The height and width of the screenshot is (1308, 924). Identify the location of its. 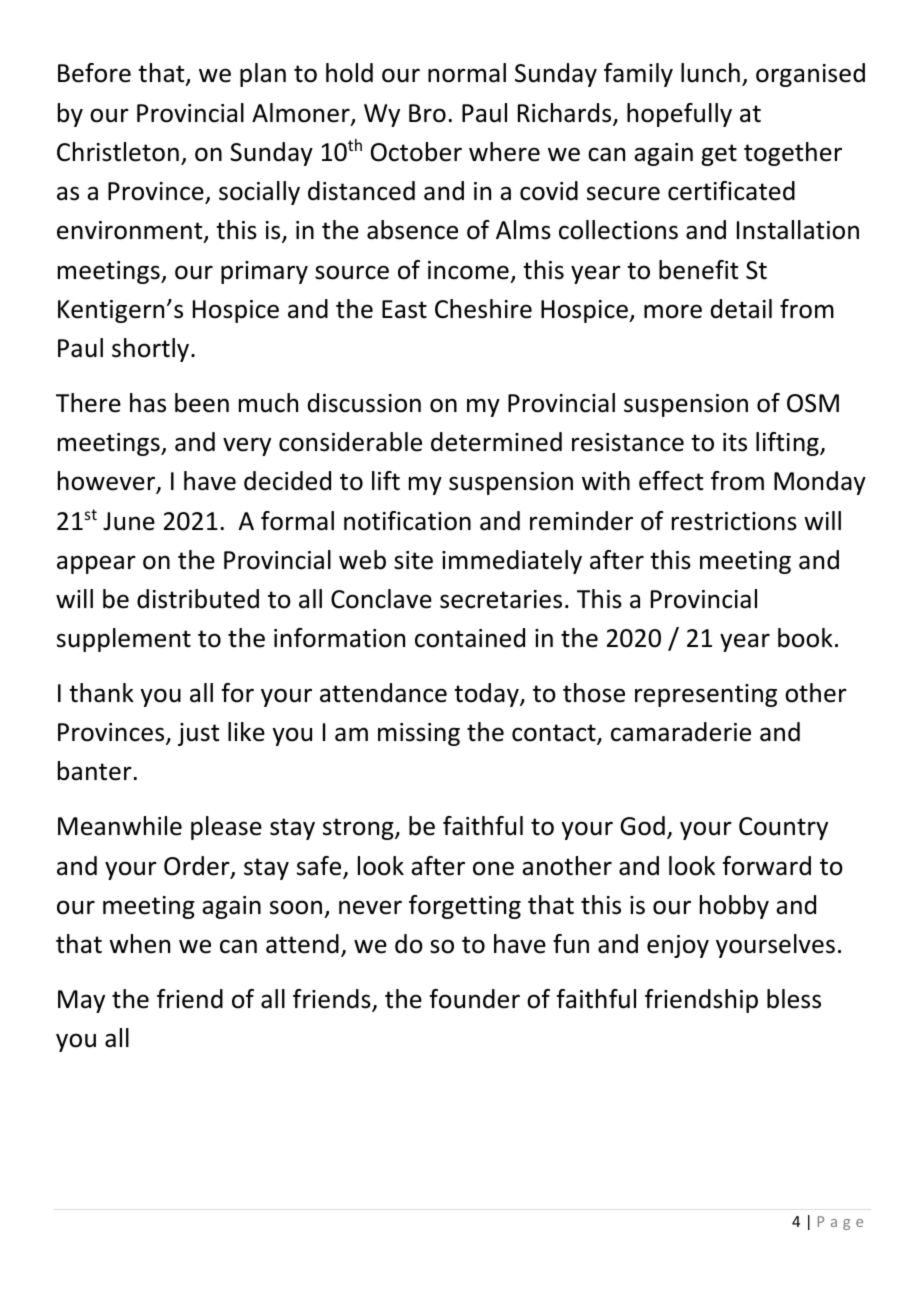
(735, 442).
